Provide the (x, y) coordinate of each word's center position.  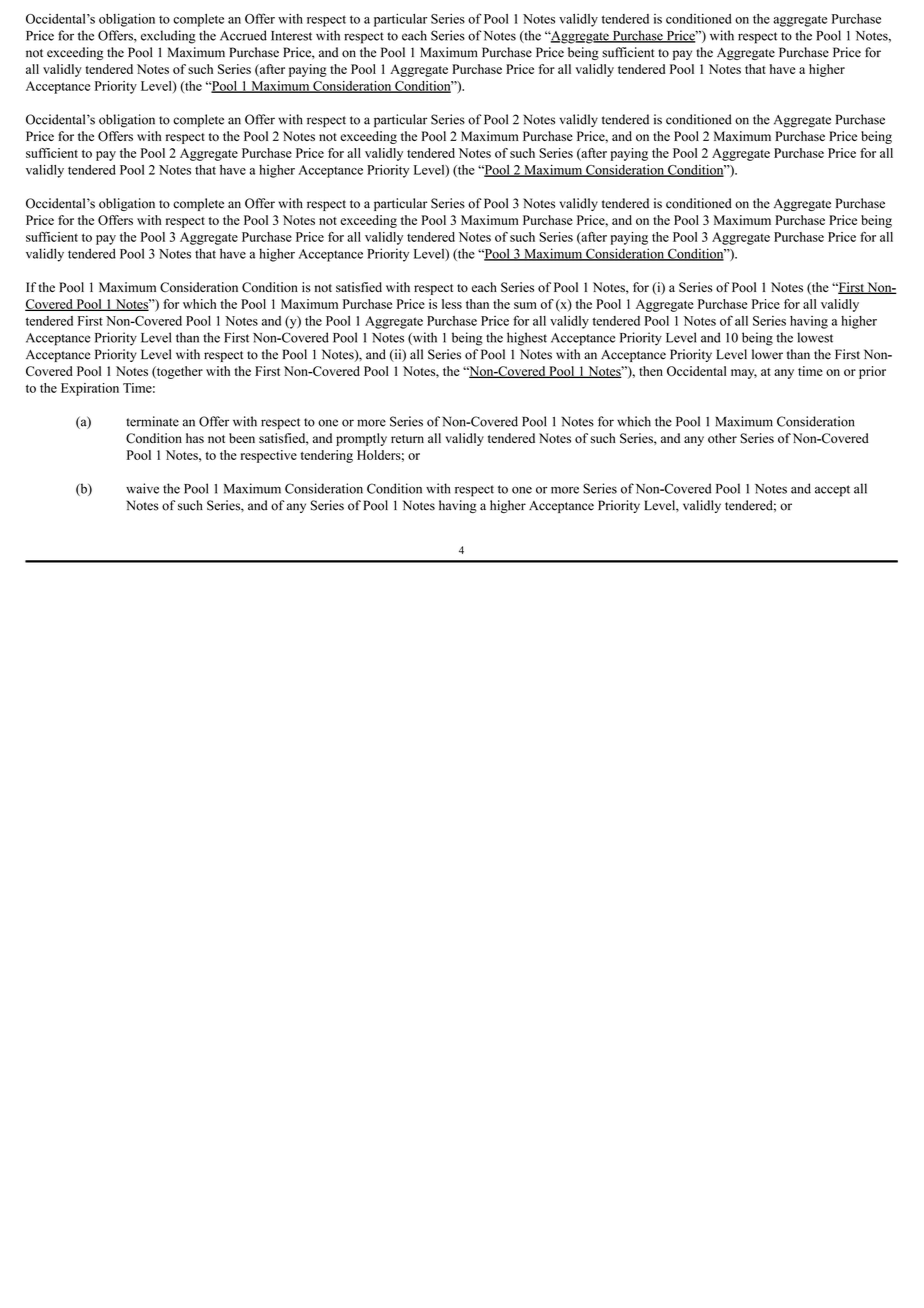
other (722, 438)
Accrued (243, 35)
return (407, 439)
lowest (815, 337)
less (452, 304)
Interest (291, 36)
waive (142, 488)
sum (525, 305)
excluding (168, 37)
